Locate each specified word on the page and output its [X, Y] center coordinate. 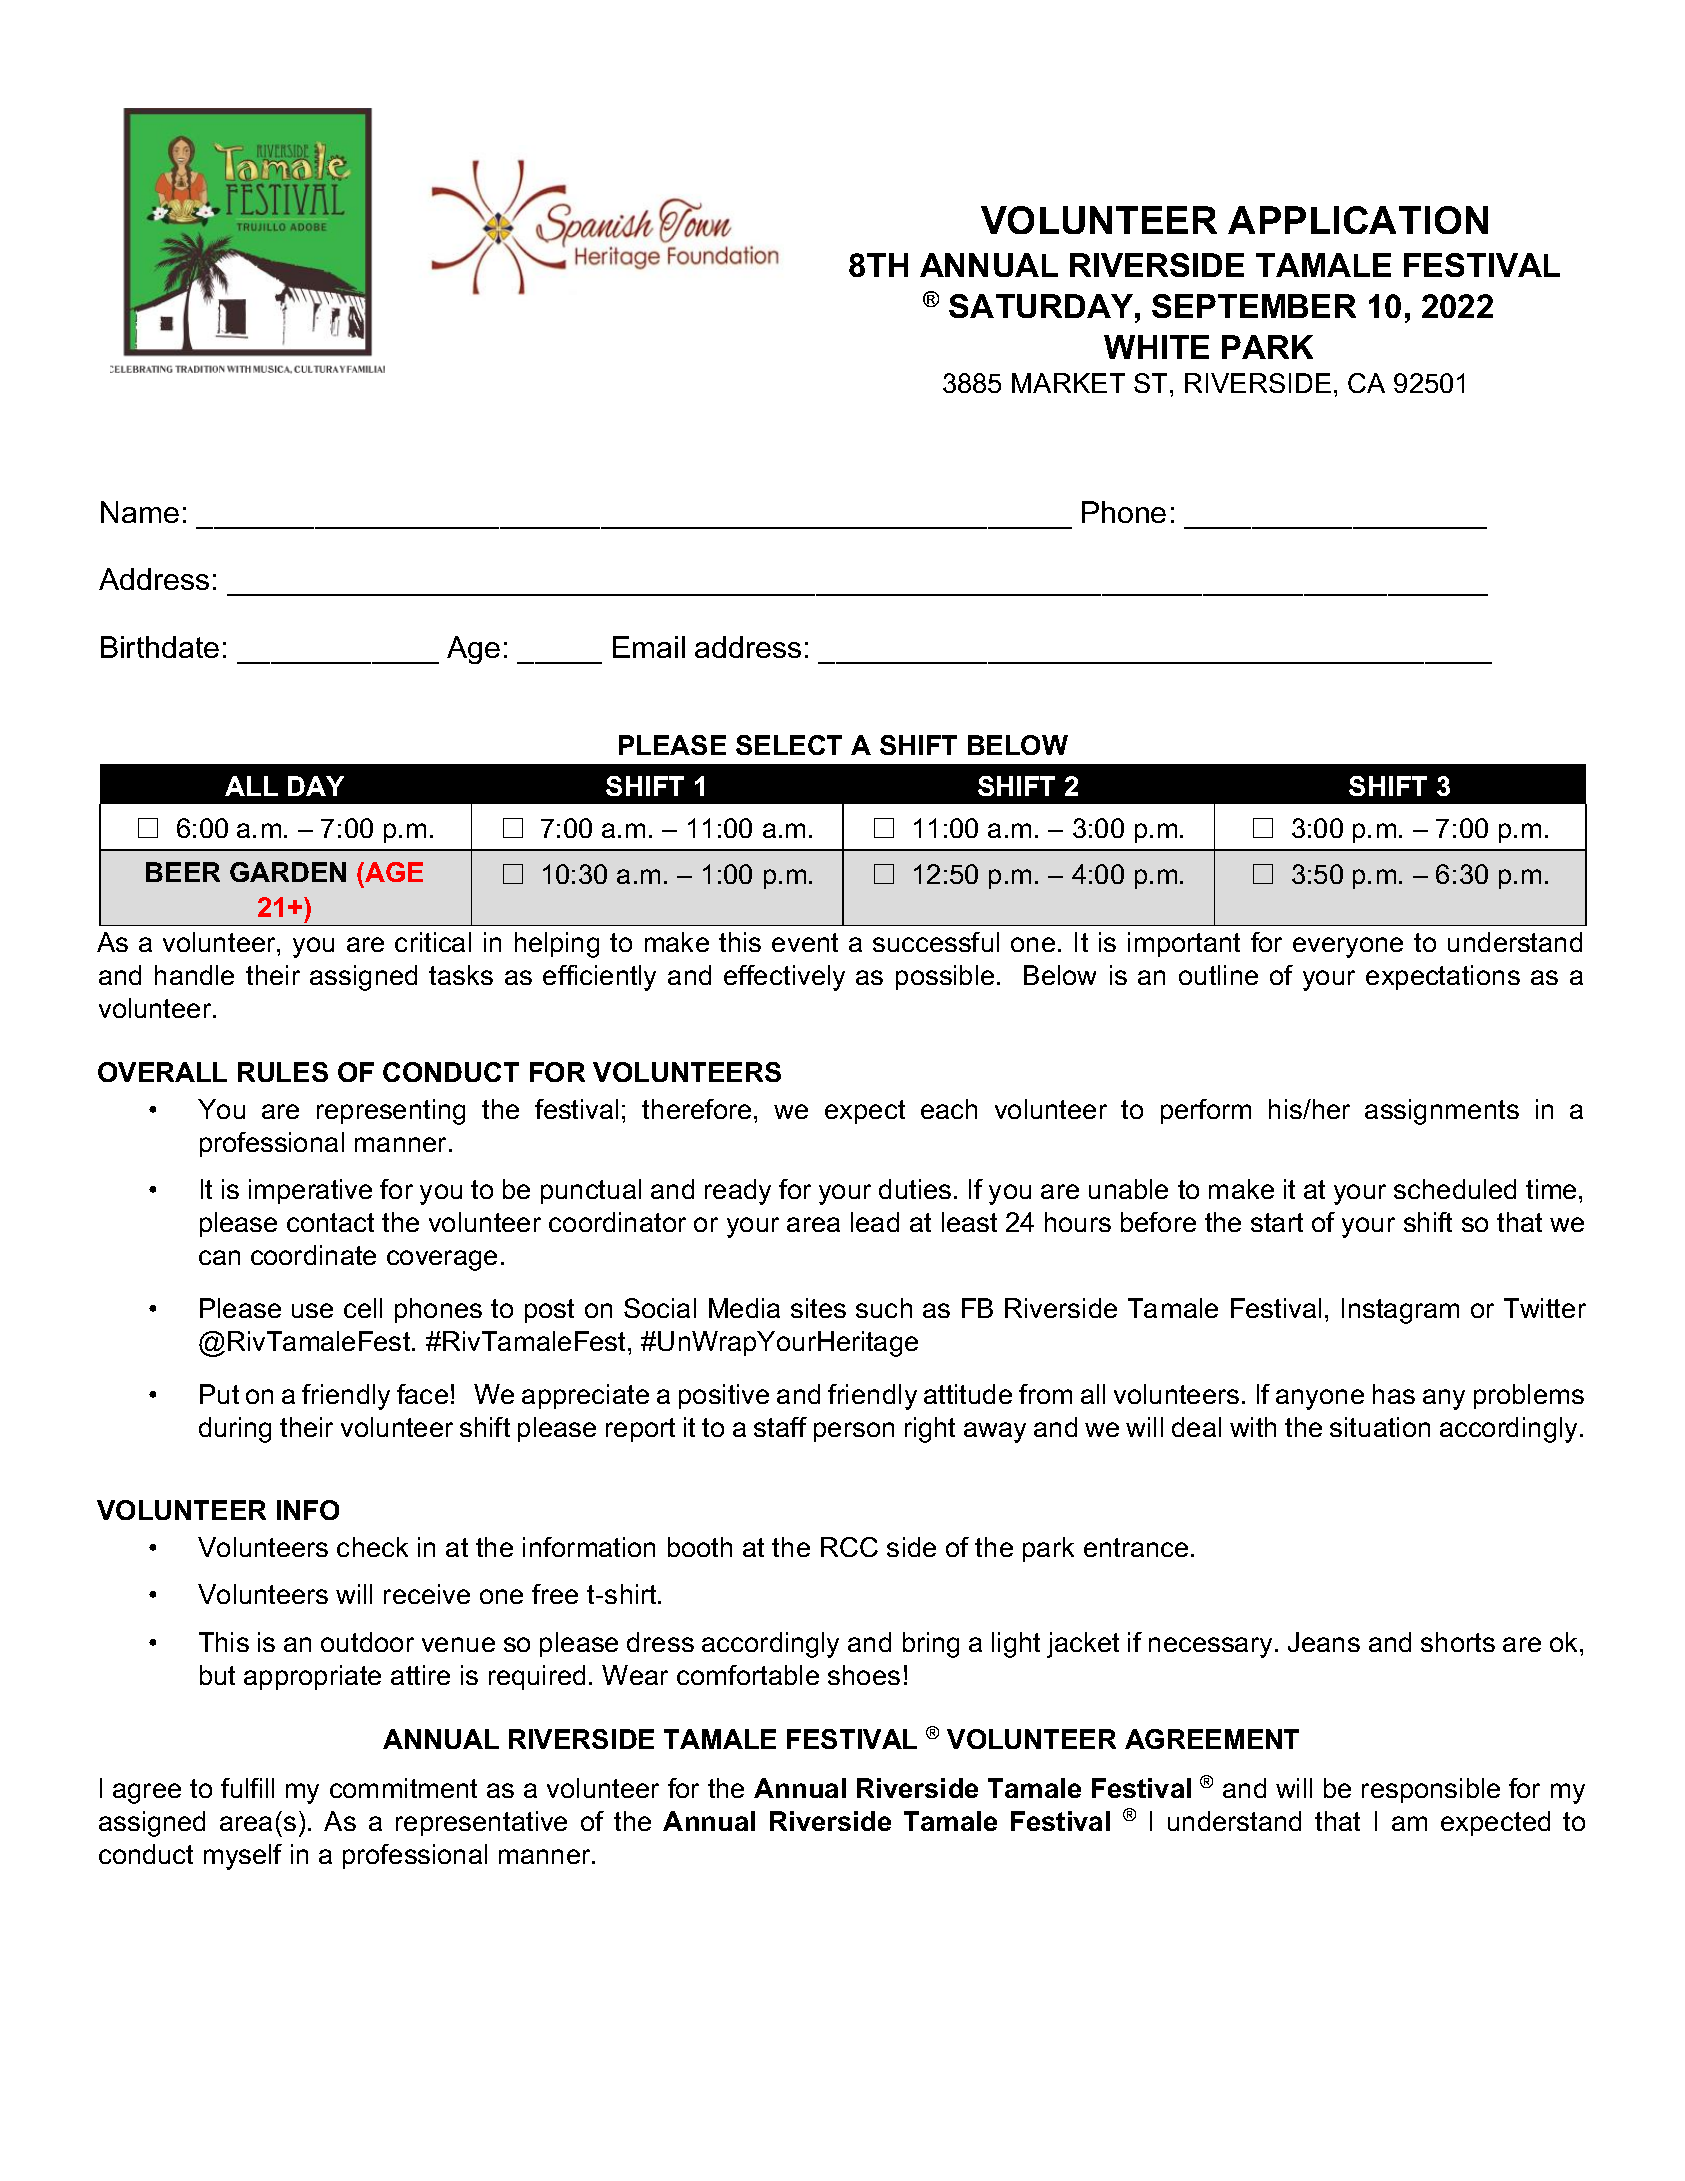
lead [875, 1222]
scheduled [1455, 1189]
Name [140, 512]
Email [649, 647]
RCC [849, 1547]
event [805, 942]
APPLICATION [1358, 220]
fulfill [247, 1788]
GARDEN [288, 872]
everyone [1348, 947]
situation [1380, 1427]
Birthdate [160, 647]
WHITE [1156, 347]
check [372, 1547]
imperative [310, 1191]
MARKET [1068, 383]
